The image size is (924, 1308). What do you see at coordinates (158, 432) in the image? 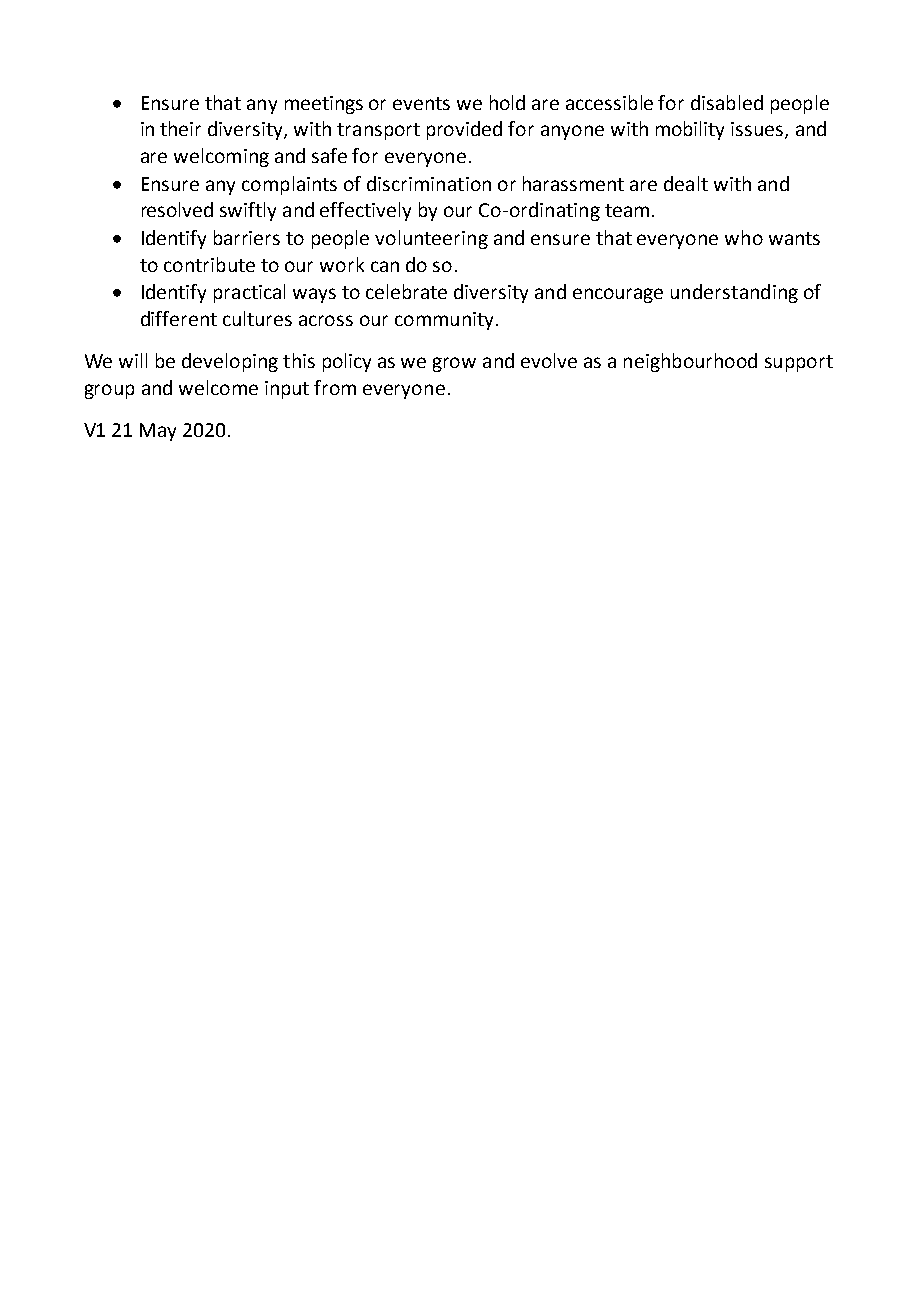
I see `May` at bounding box center [158, 432].
